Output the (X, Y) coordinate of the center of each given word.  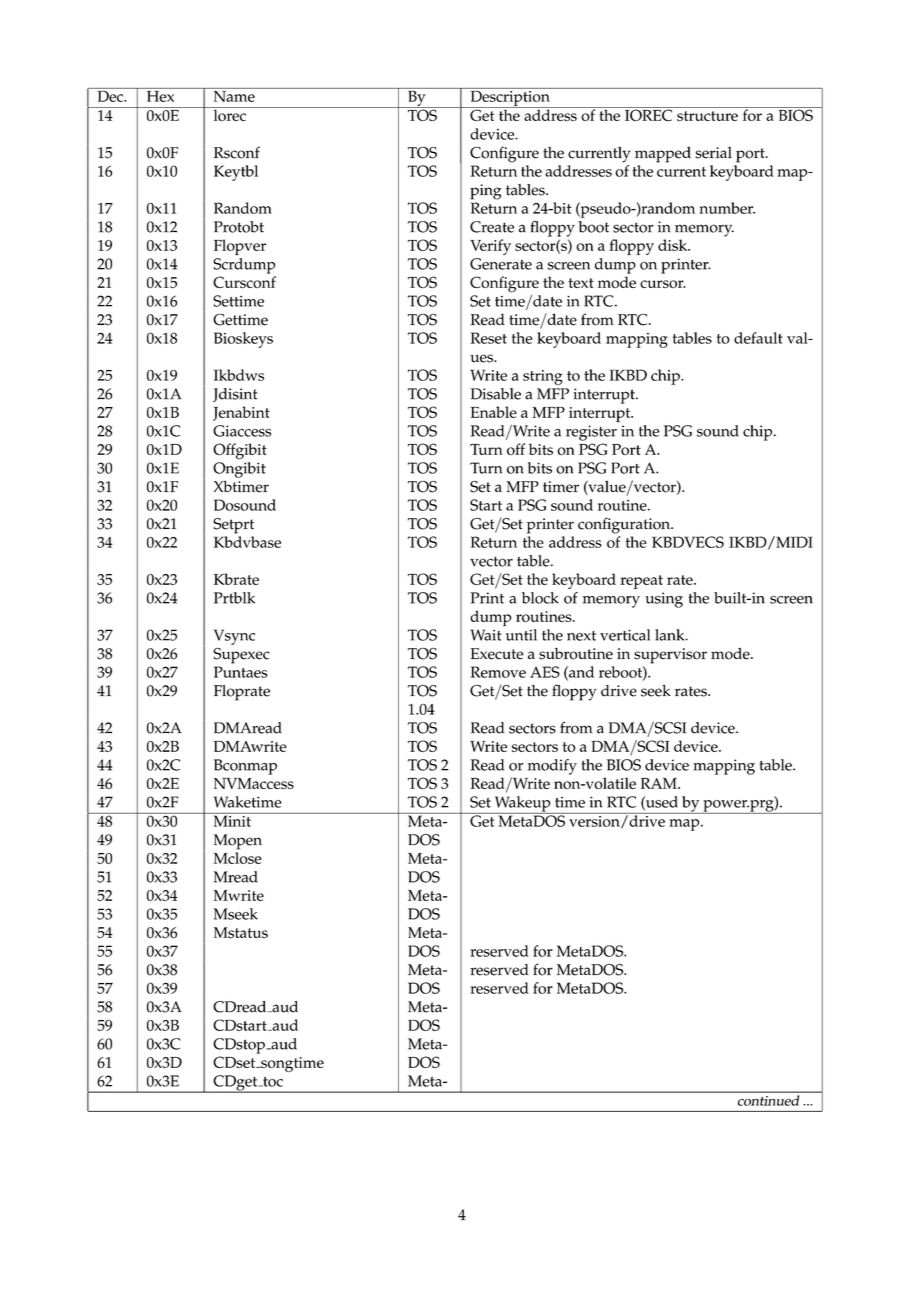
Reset (488, 338)
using (664, 600)
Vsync (234, 637)
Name (234, 95)
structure (707, 116)
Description (510, 98)
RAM (660, 783)
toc (272, 1082)
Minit (232, 820)
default (758, 338)
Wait (486, 635)
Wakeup (522, 805)
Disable (496, 394)
